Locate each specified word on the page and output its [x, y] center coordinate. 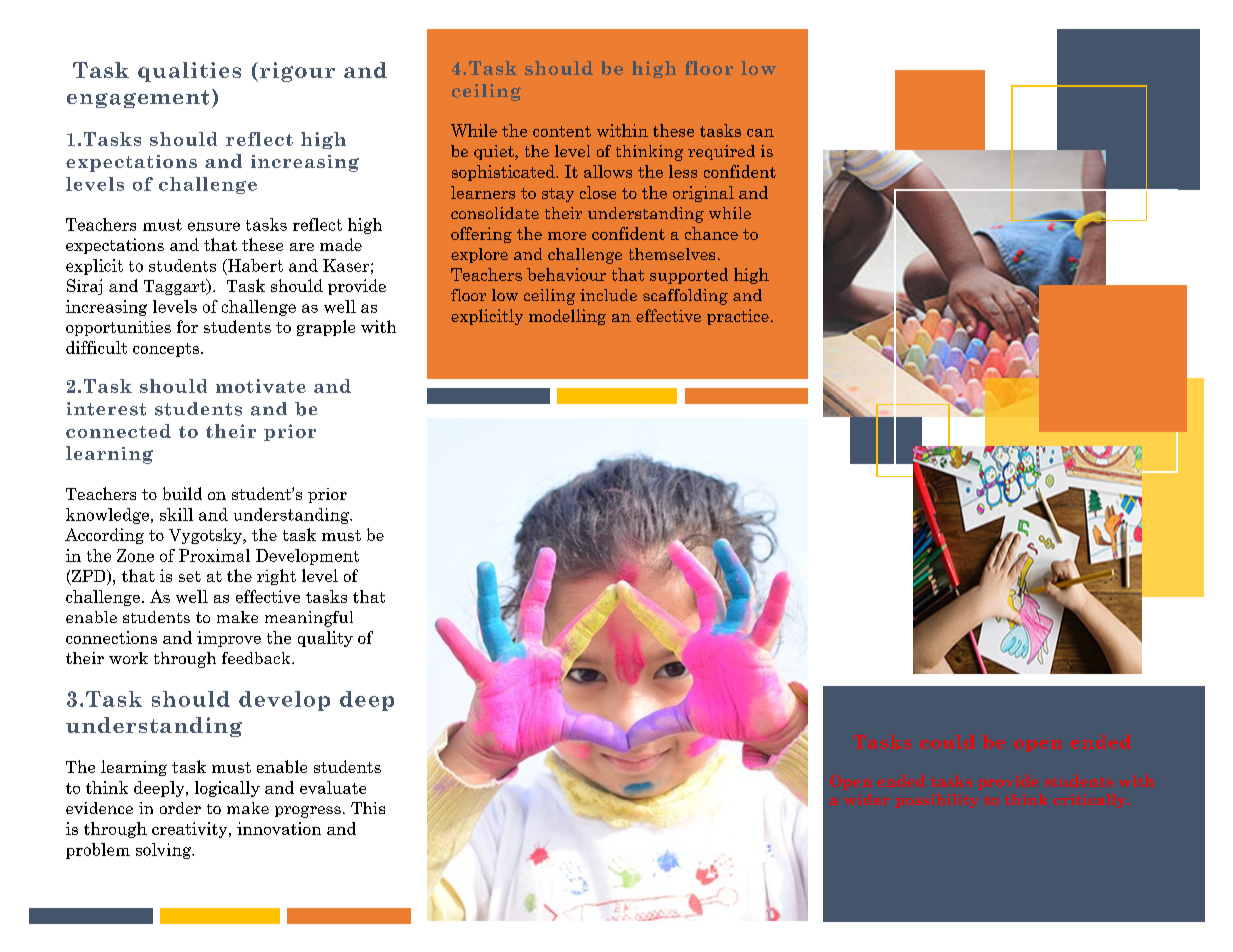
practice [738, 317]
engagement [138, 99]
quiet [495, 152]
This [368, 808]
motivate [261, 386]
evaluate [333, 787]
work [128, 658]
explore [479, 255]
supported [689, 276]
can [760, 133]
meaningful [309, 619]
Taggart [176, 287]
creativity [191, 830]
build [182, 493]
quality [325, 639]
